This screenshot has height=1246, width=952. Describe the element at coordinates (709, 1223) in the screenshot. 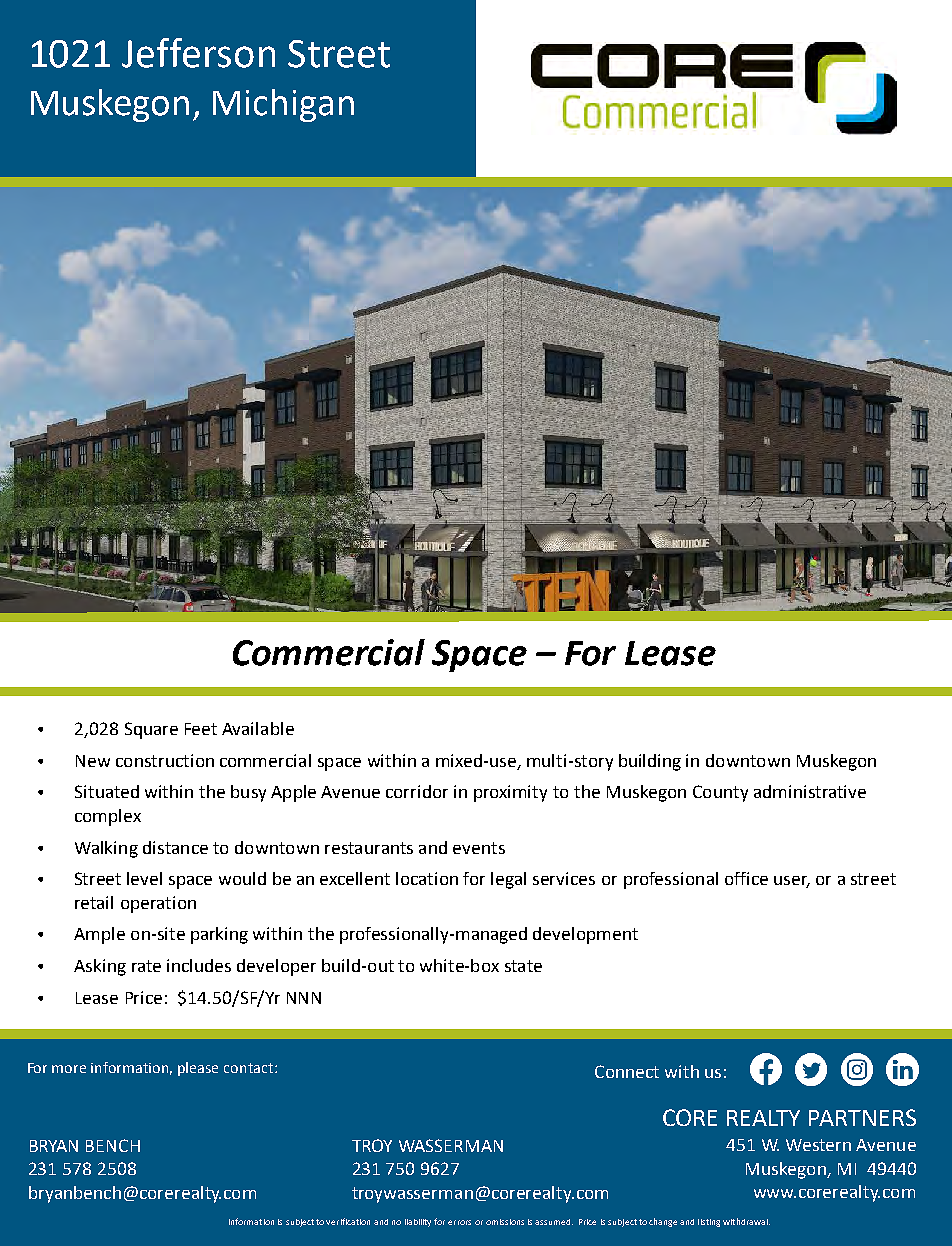

I see `listing` at that location.
